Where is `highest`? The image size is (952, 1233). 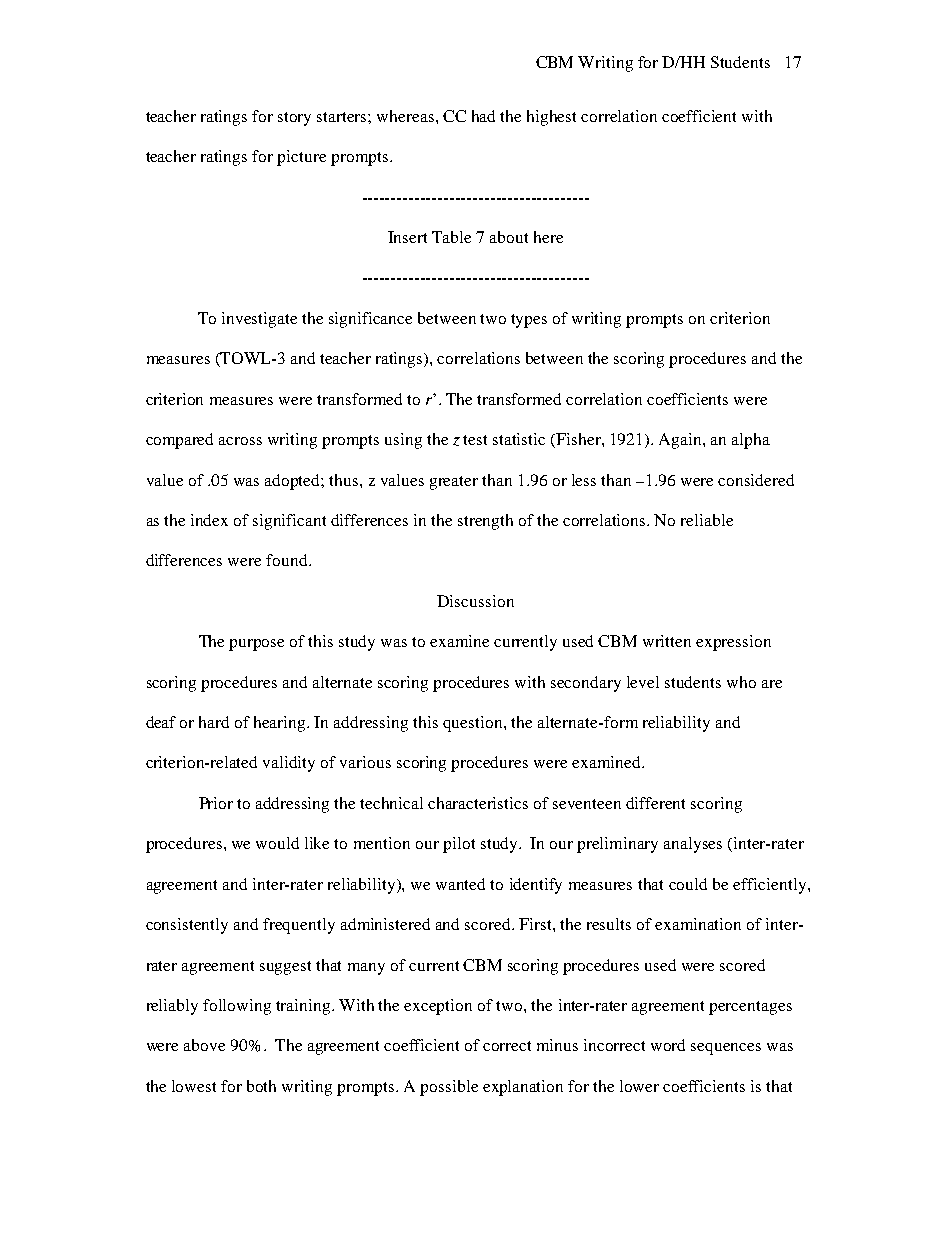 highest is located at coordinates (551, 118).
